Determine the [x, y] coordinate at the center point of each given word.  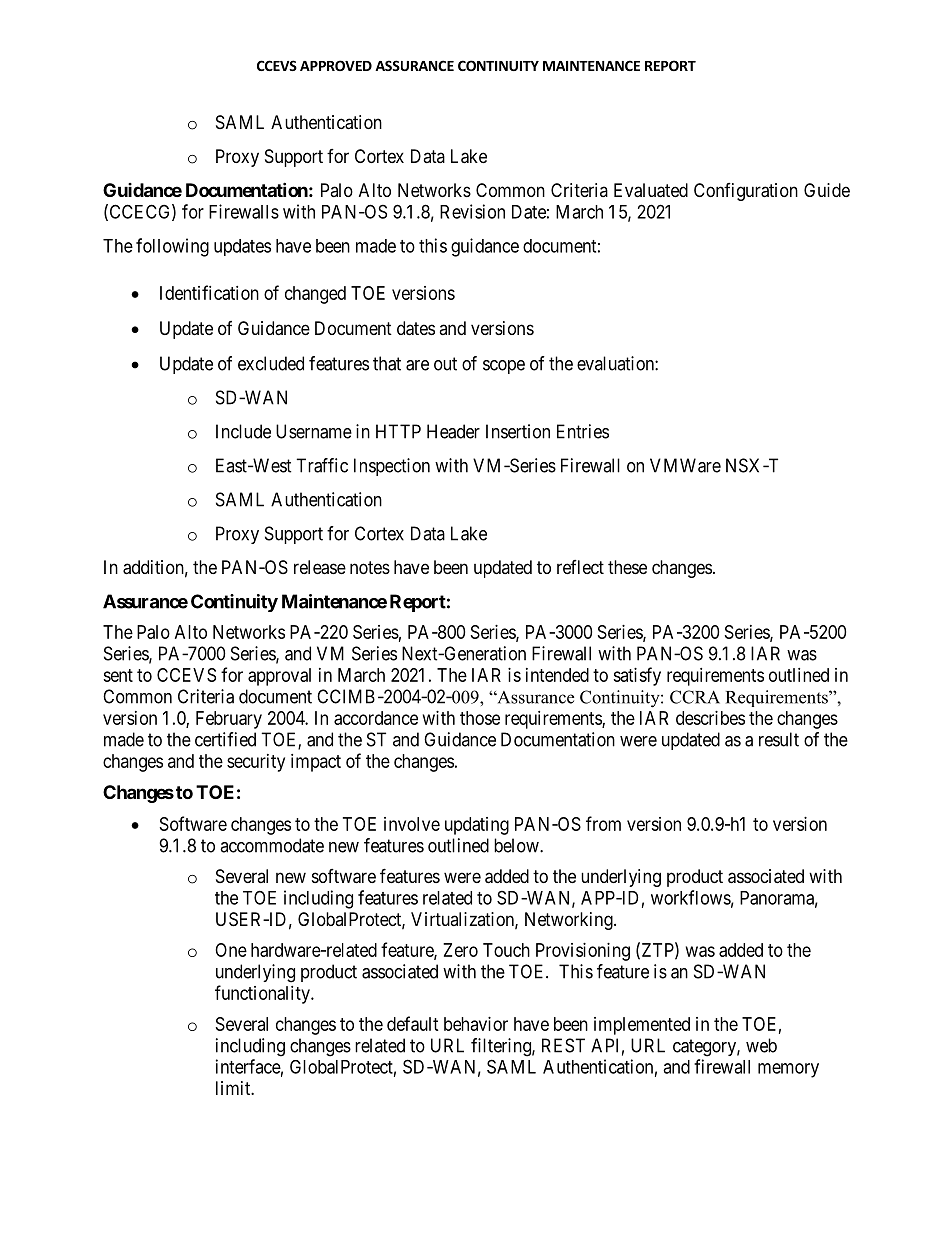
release [320, 567]
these [627, 567]
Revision [472, 211]
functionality [263, 994]
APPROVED [336, 65]
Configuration [746, 192]
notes [370, 567]
